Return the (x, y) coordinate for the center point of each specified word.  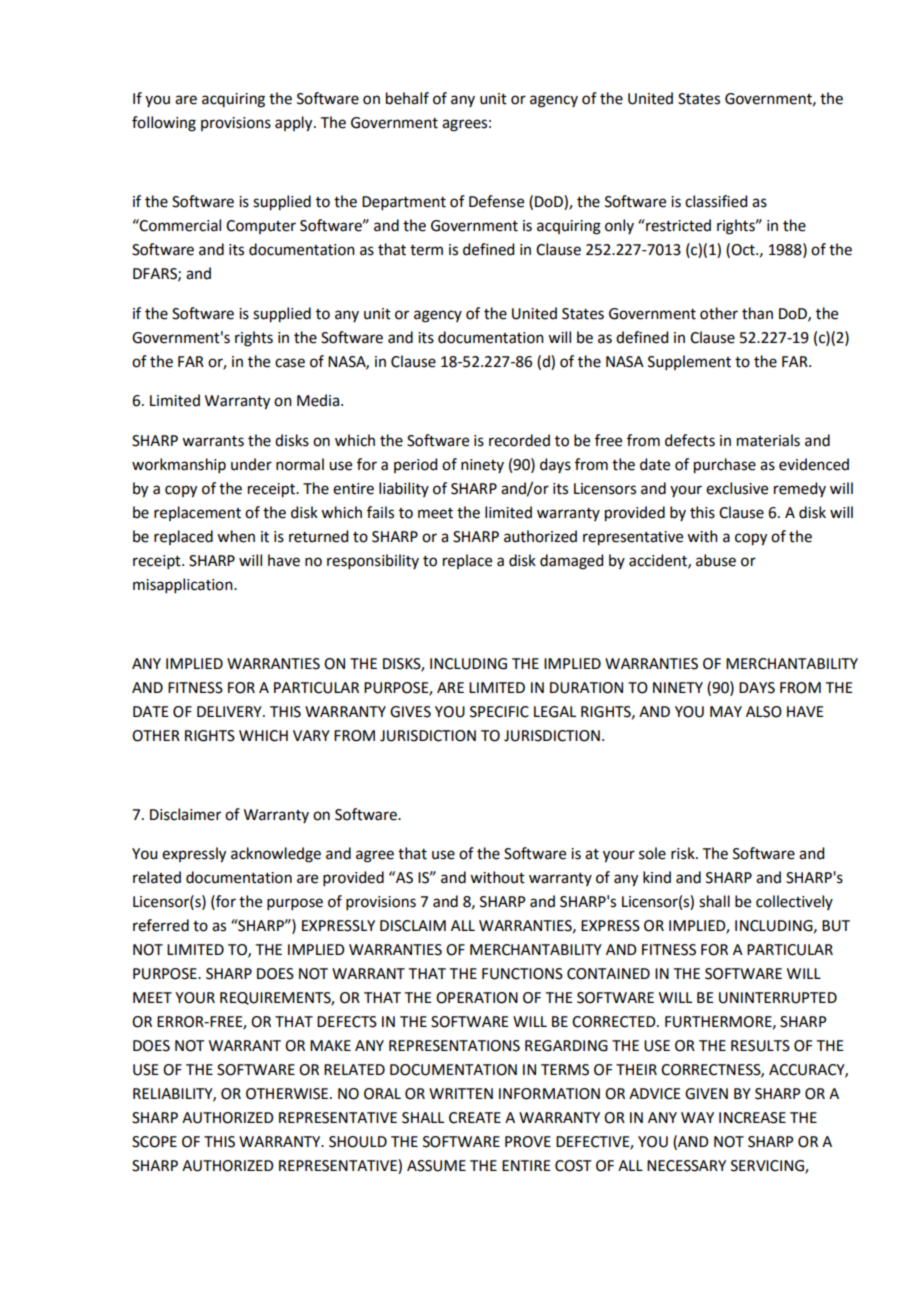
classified (716, 201)
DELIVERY (230, 711)
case (290, 363)
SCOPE (154, 1142)
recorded (519, 440)
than (757, 313)
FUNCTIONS (522, 974)
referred (161, 925)
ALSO (764, 712)
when (236, 536)
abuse (716, 560)
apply (295, 124)
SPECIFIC (499, 712)
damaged (571, 562)
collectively (794, 902)
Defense (496, 201)
